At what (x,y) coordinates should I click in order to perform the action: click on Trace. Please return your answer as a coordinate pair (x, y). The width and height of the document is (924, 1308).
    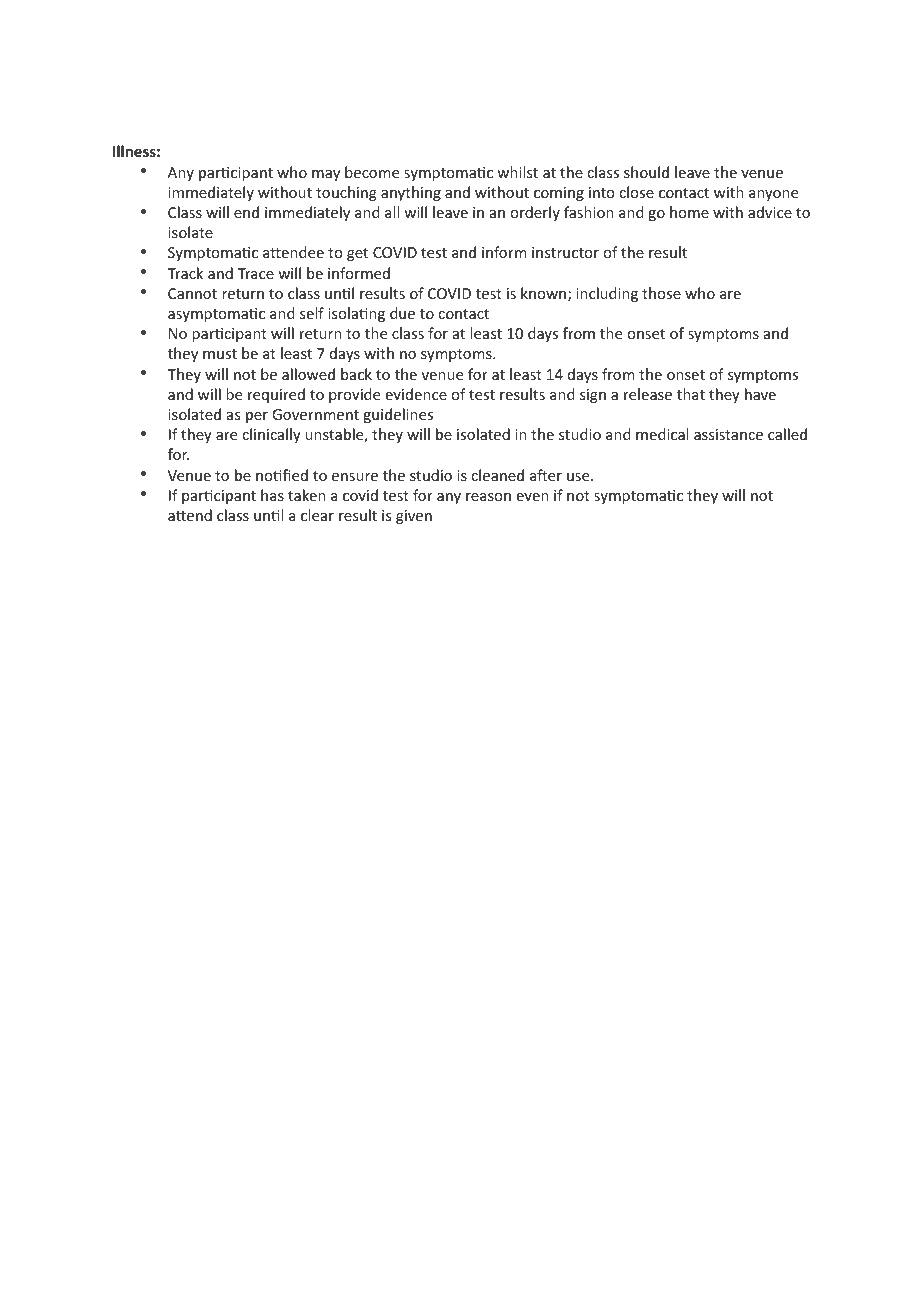
    Looking at the image, I should click on (255, 273).
